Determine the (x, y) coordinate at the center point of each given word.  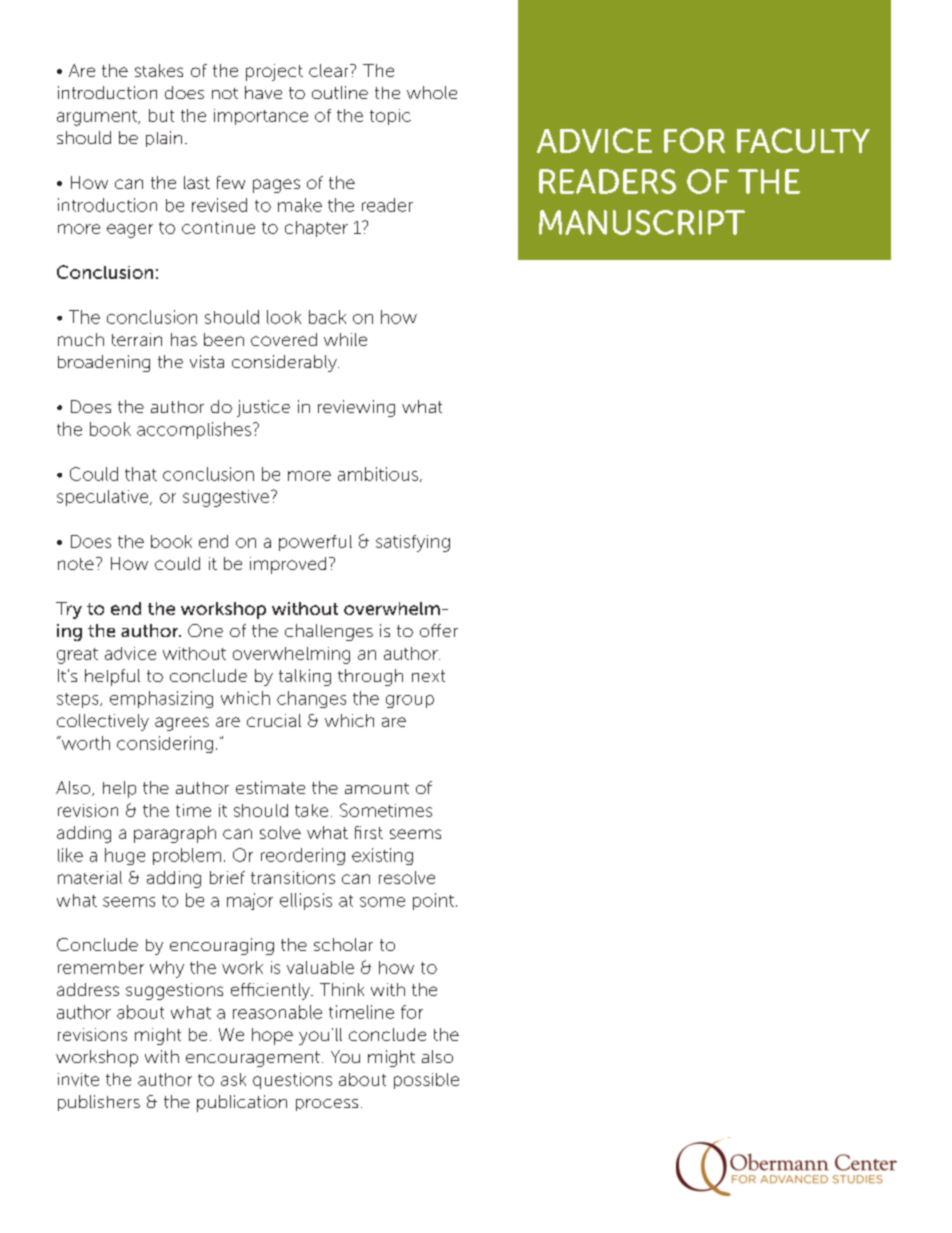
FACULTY (803, 140)
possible (426, 1081)
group (410, 701)
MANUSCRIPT (642, 222)
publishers (99, 1103)
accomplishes (194, 430)
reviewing (356, 408)
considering (165, 744)
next (428, 676)
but (161, 115)
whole (432, 92)
